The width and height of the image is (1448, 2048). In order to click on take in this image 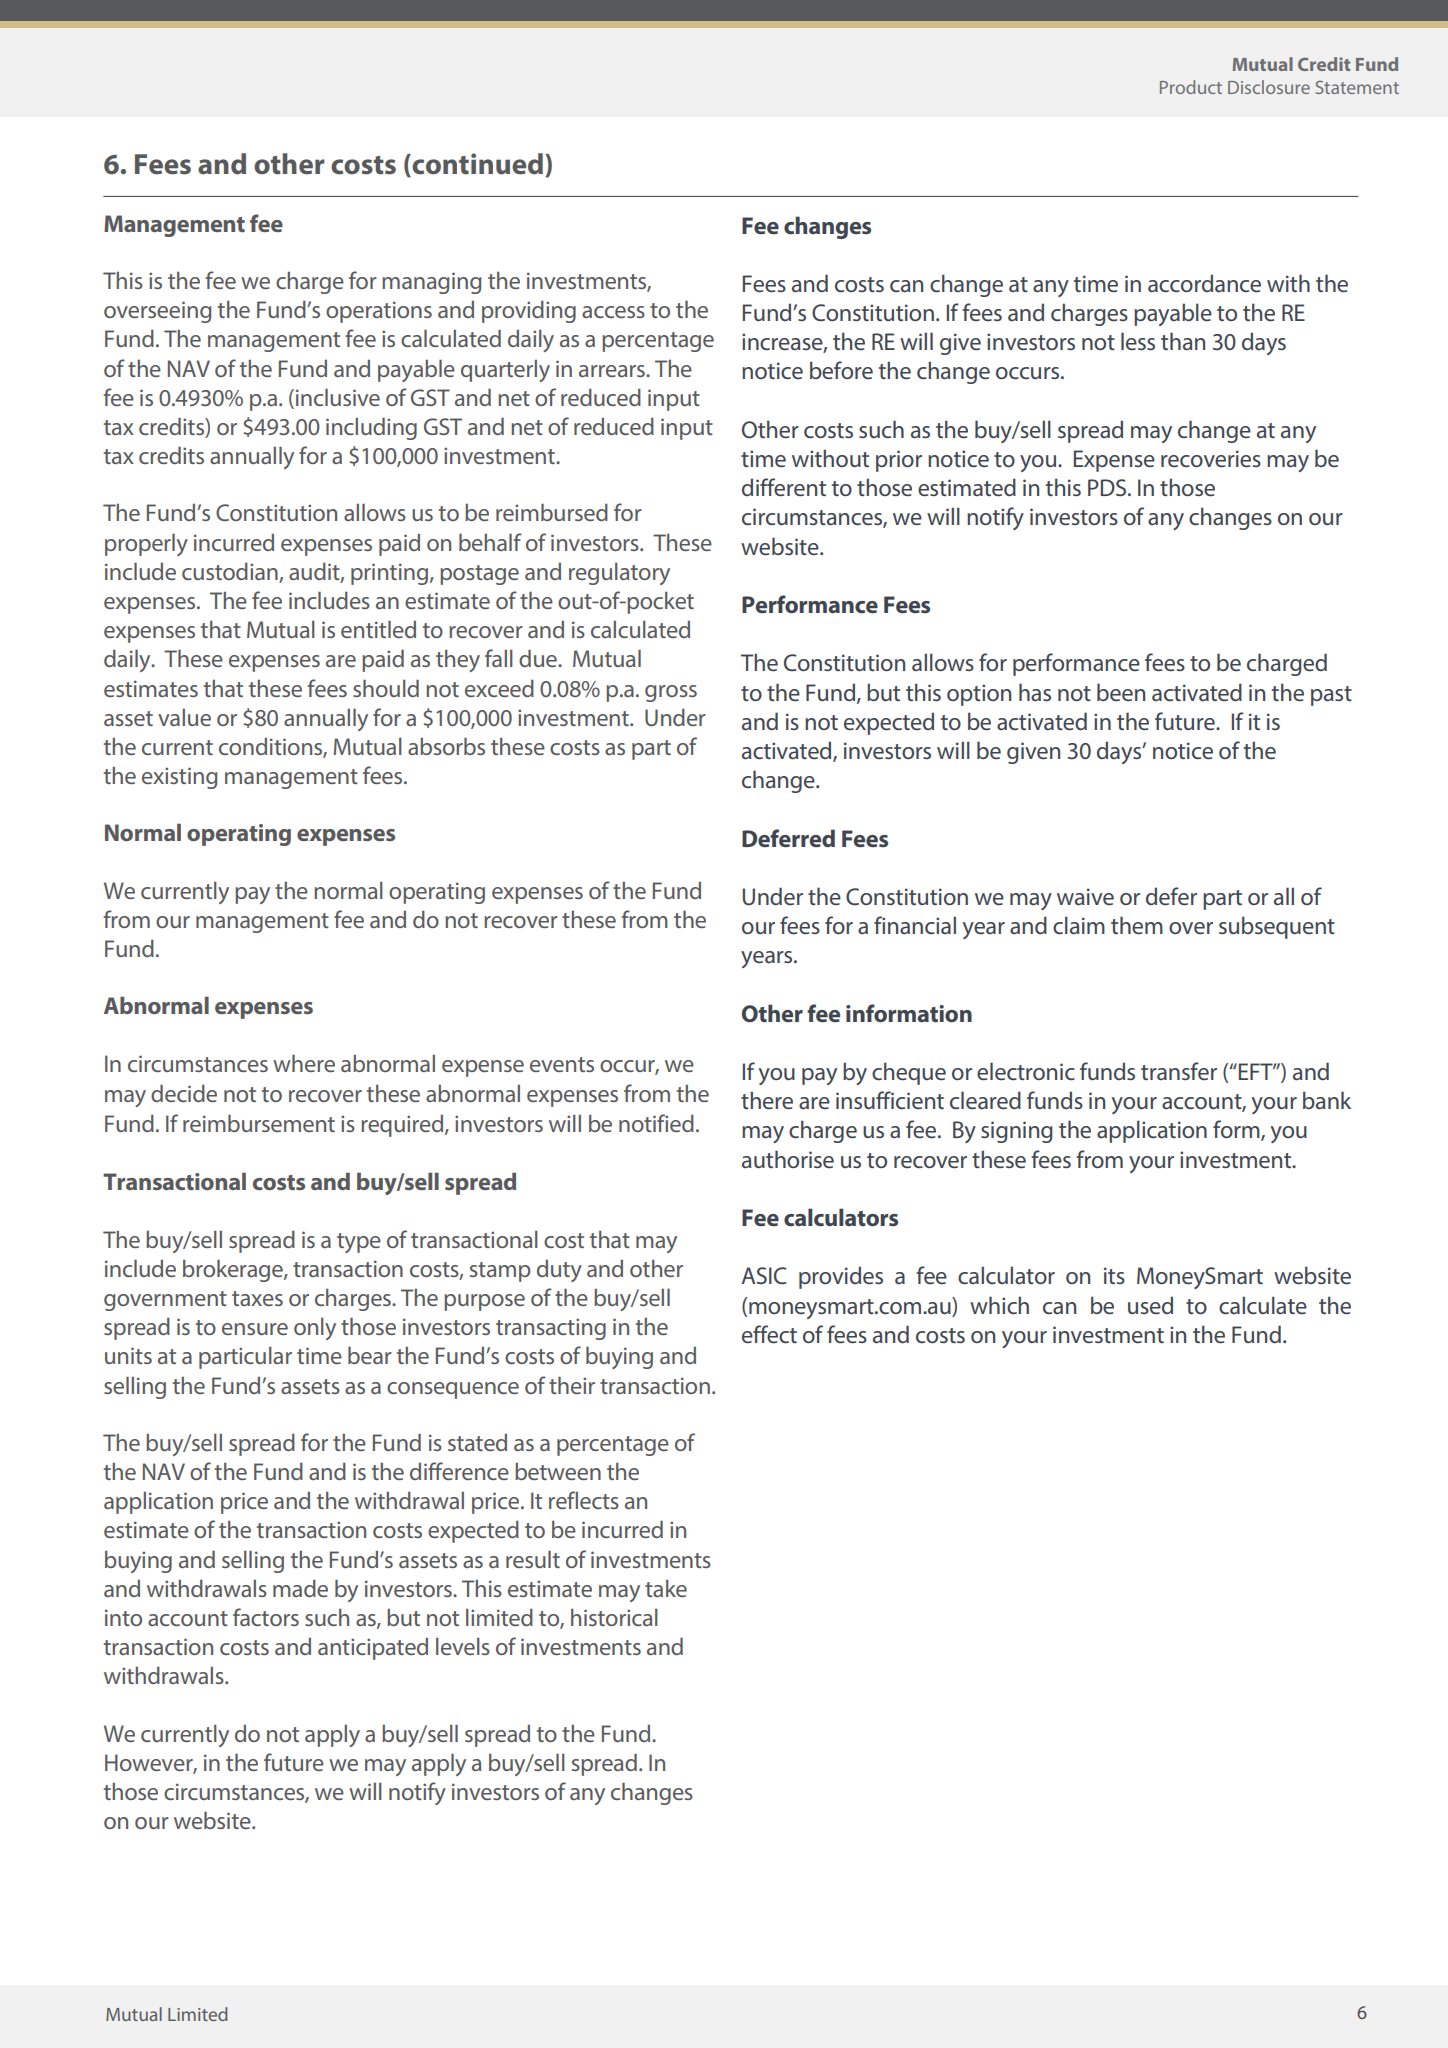, I will do `click(666, 1588)`.
